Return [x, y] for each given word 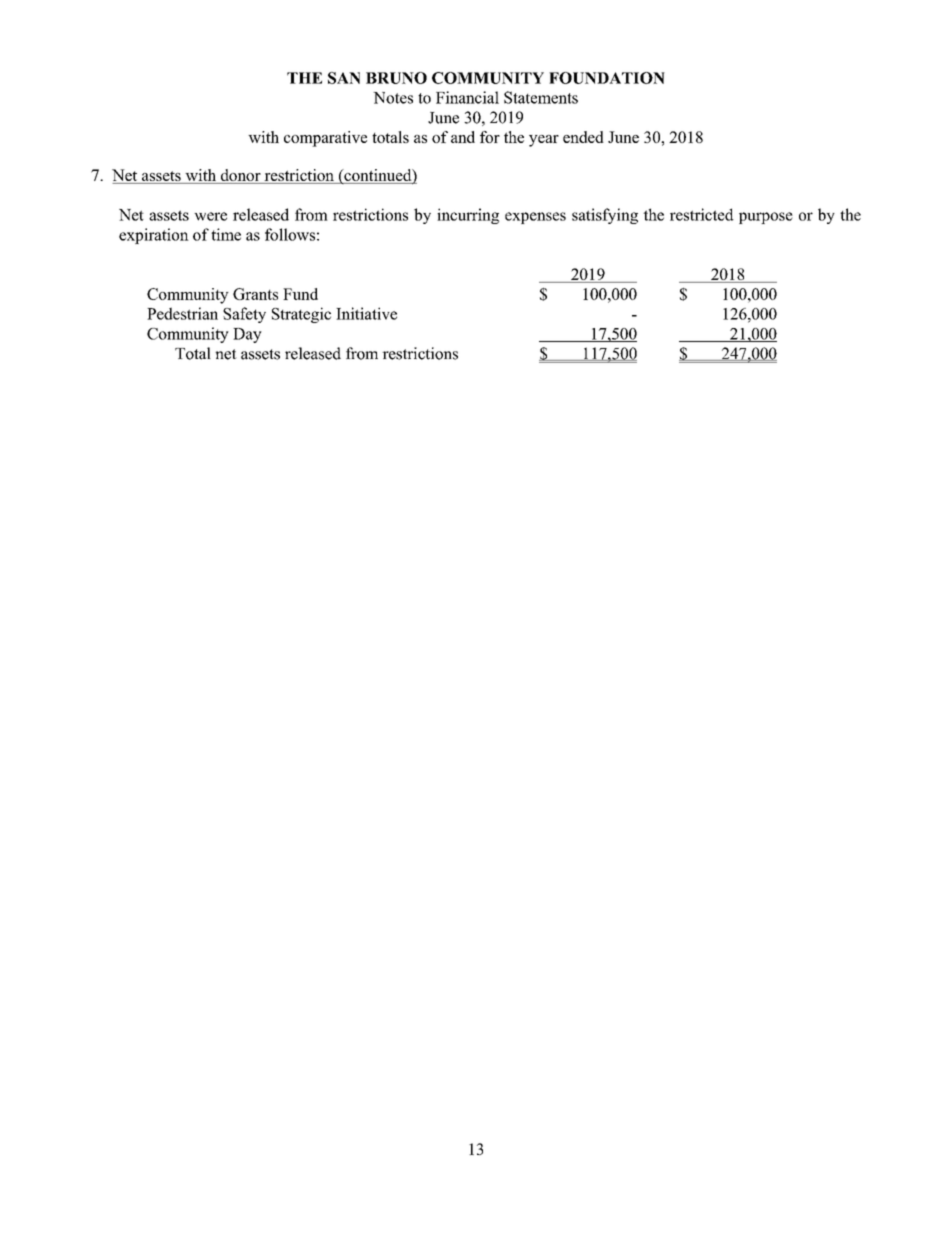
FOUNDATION [607, 78]
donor [240, 176]
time [226, 234]
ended [583, 137]
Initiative [366, 313]
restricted [702, 214]
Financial [467, 97]
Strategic [301, 315]
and [463, 137]
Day [247, 335]
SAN [344, 78]
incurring [468, 216]
